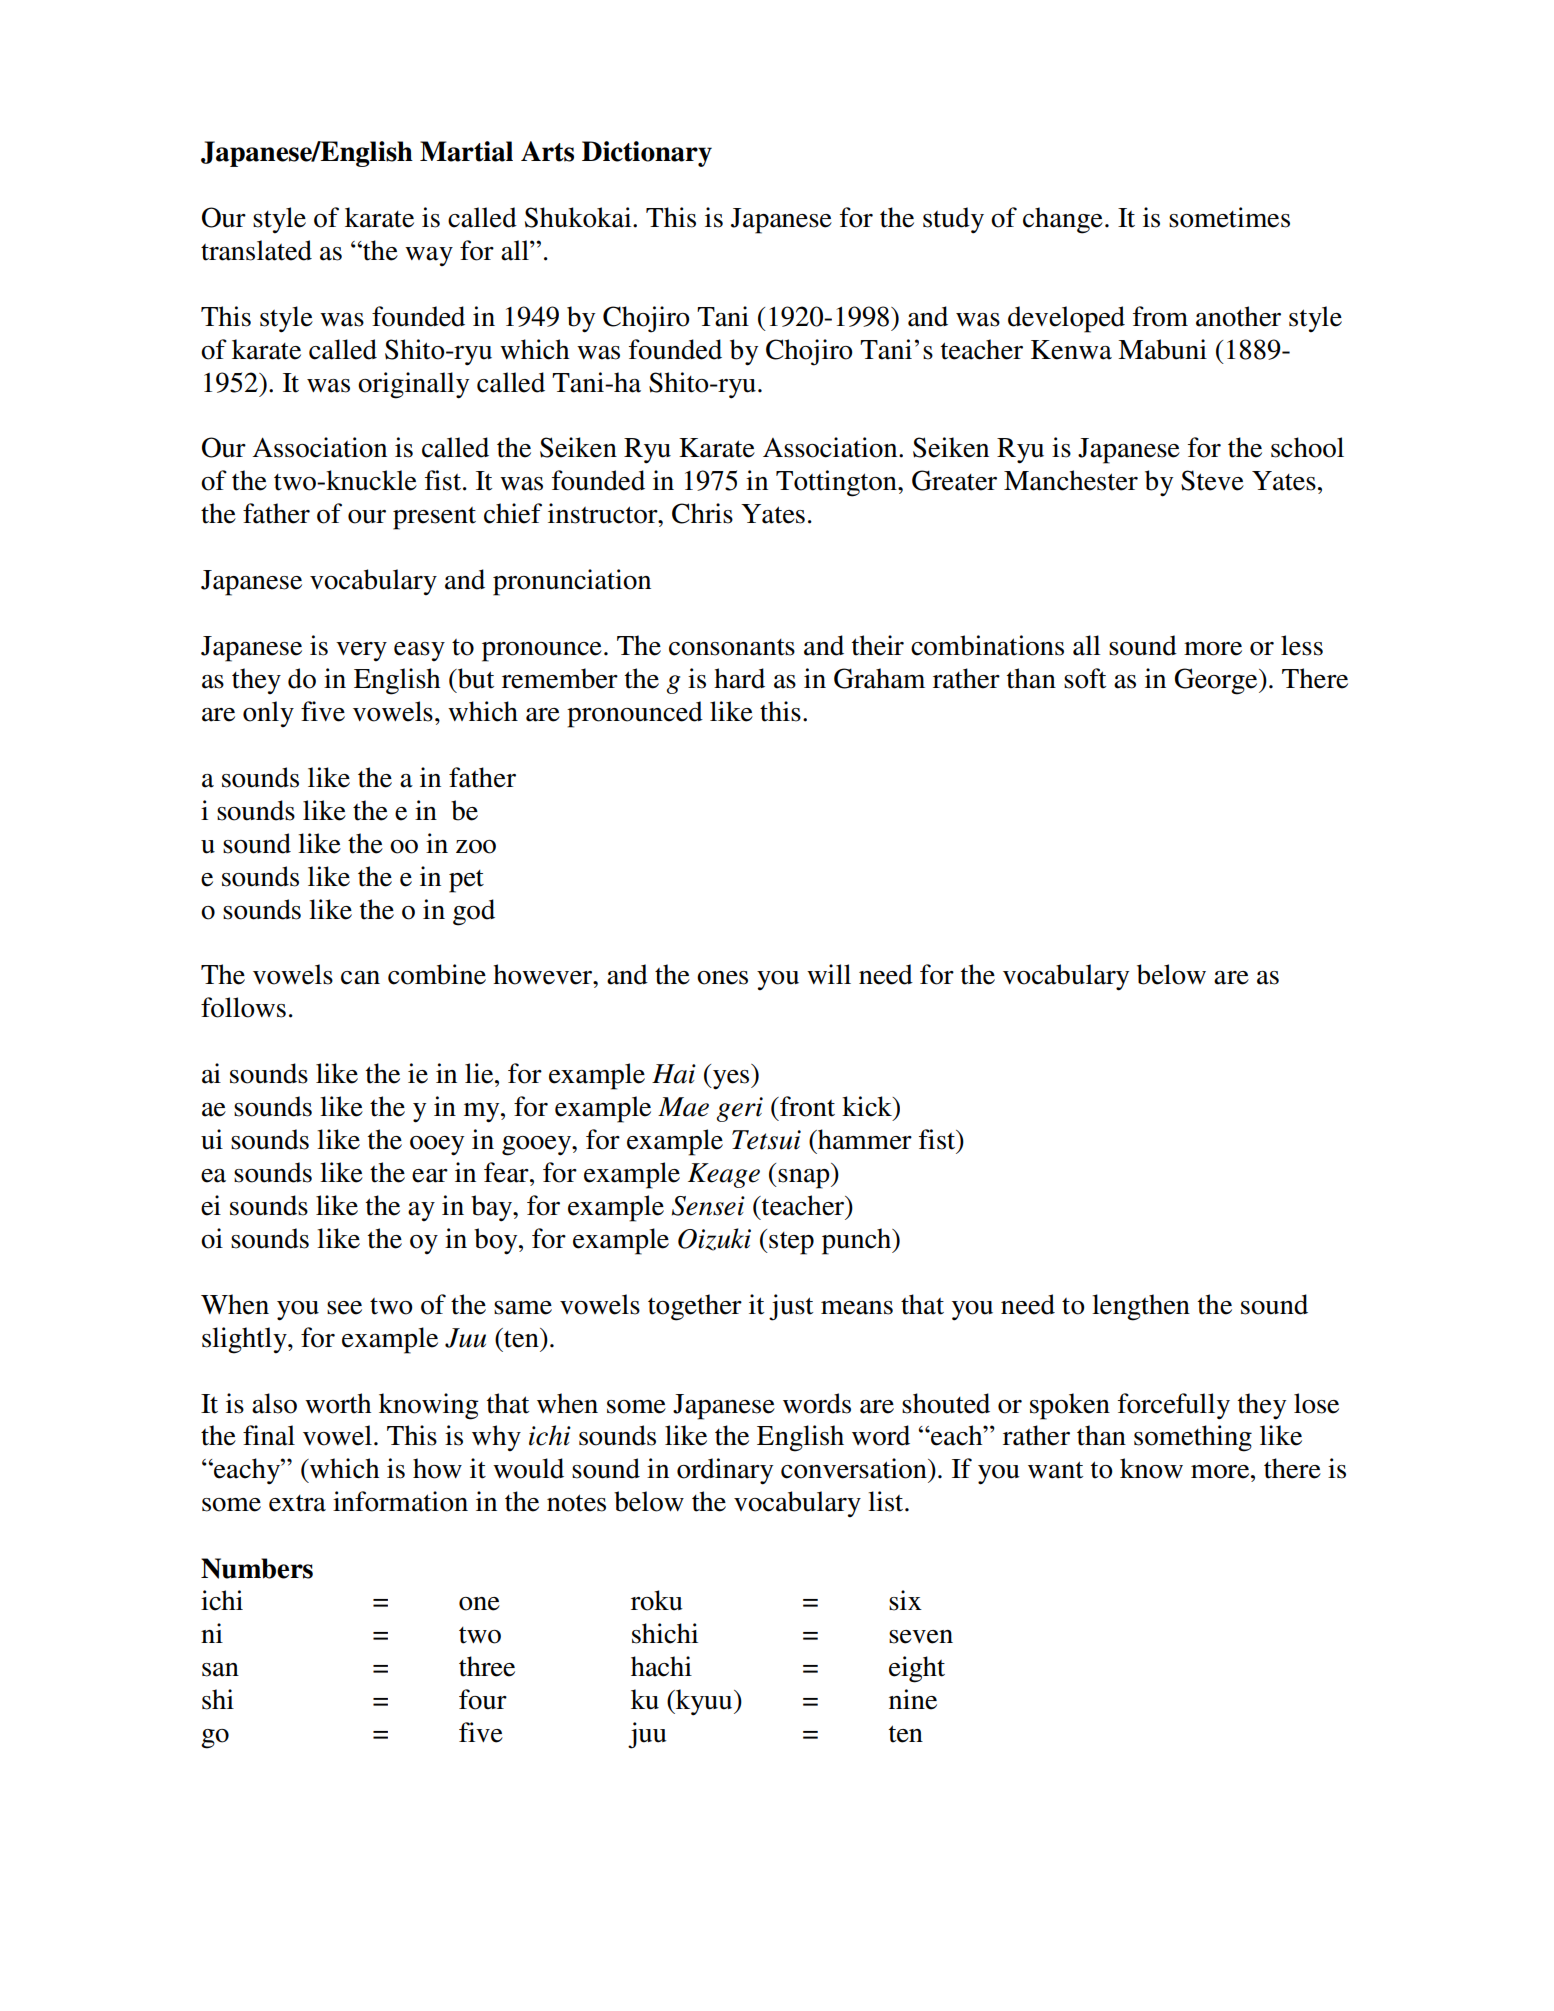 The image size is (1554, 2011). I want to click on seven, so click(921, 1637).
